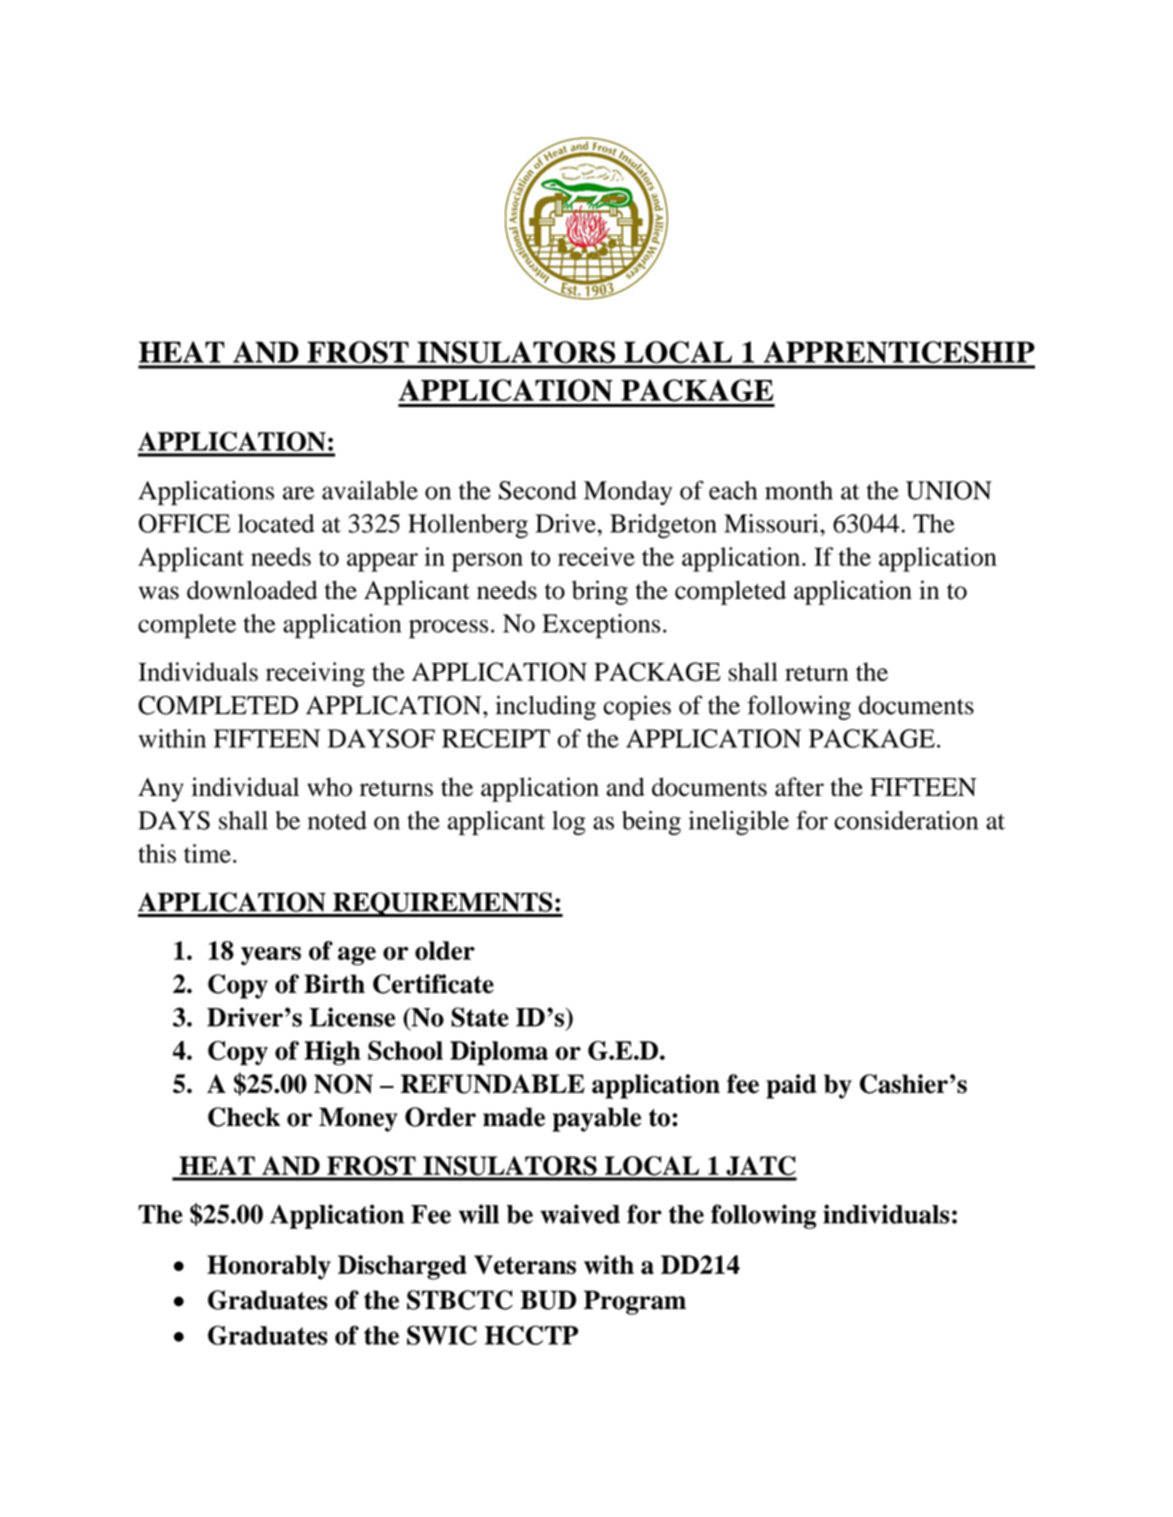 This screenshot has height=1517, width=1173. I want to click on Program, so click(635, 1302).
